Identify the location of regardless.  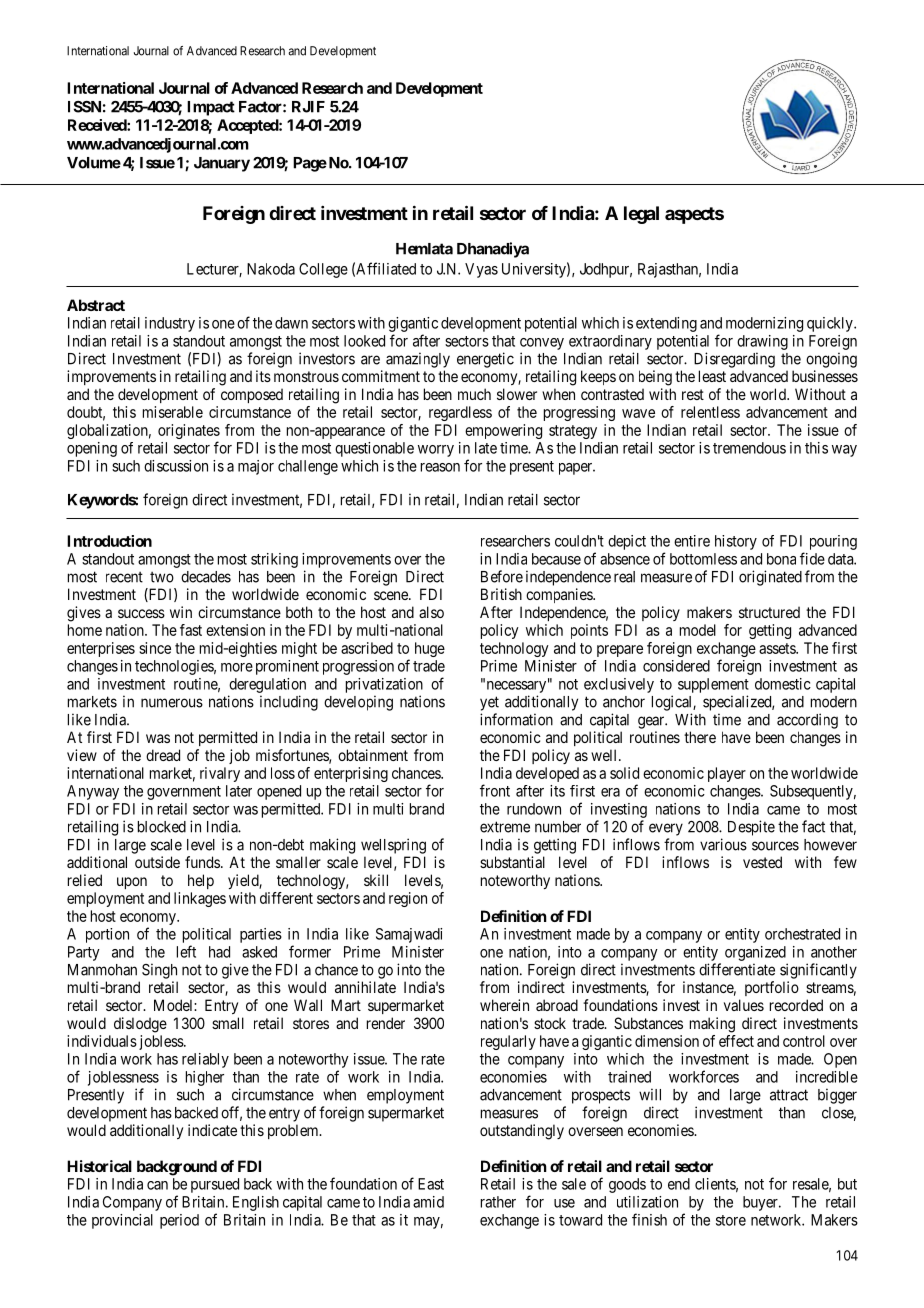
(460, 413).
